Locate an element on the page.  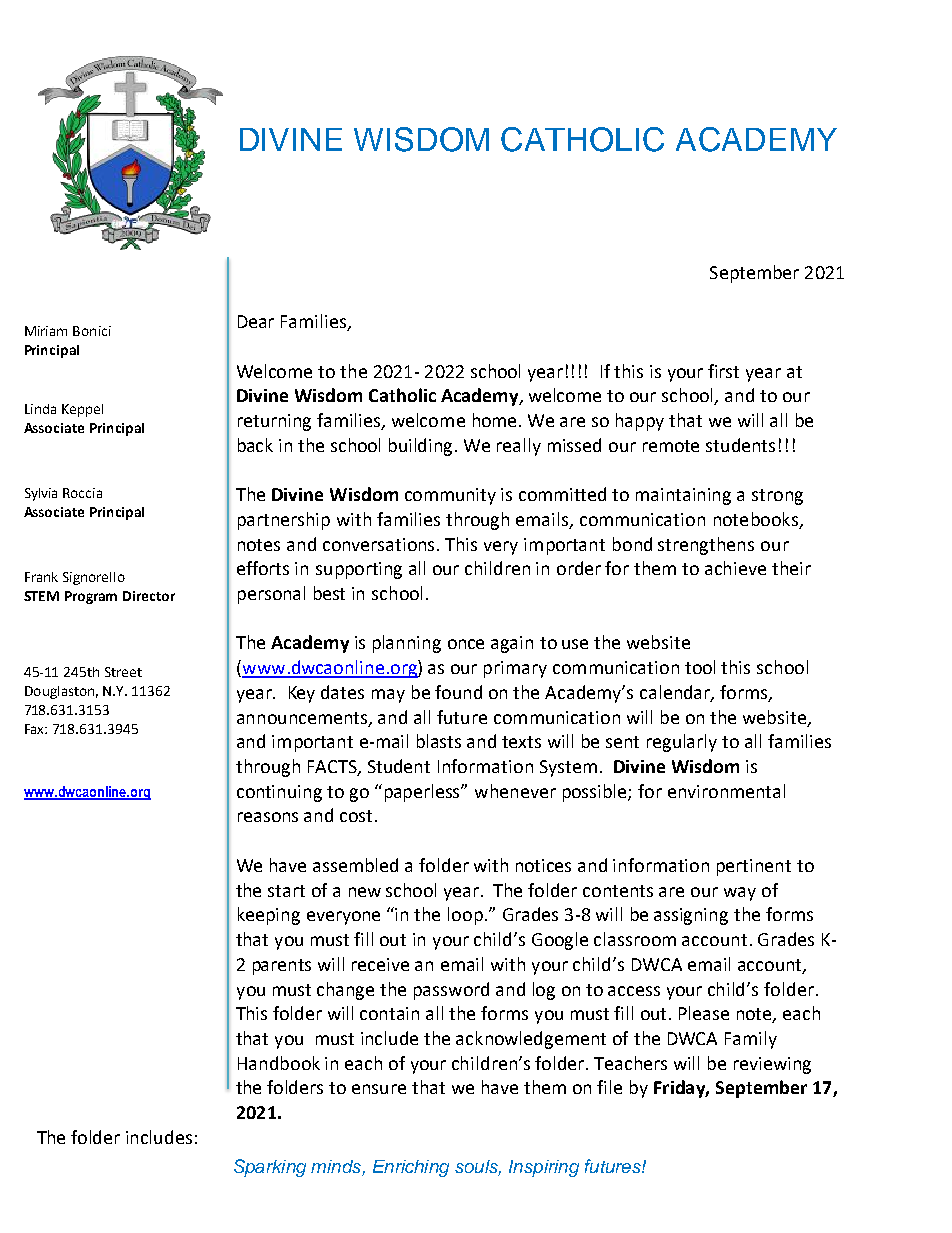
environmental is located at coordinates (726, 791).
